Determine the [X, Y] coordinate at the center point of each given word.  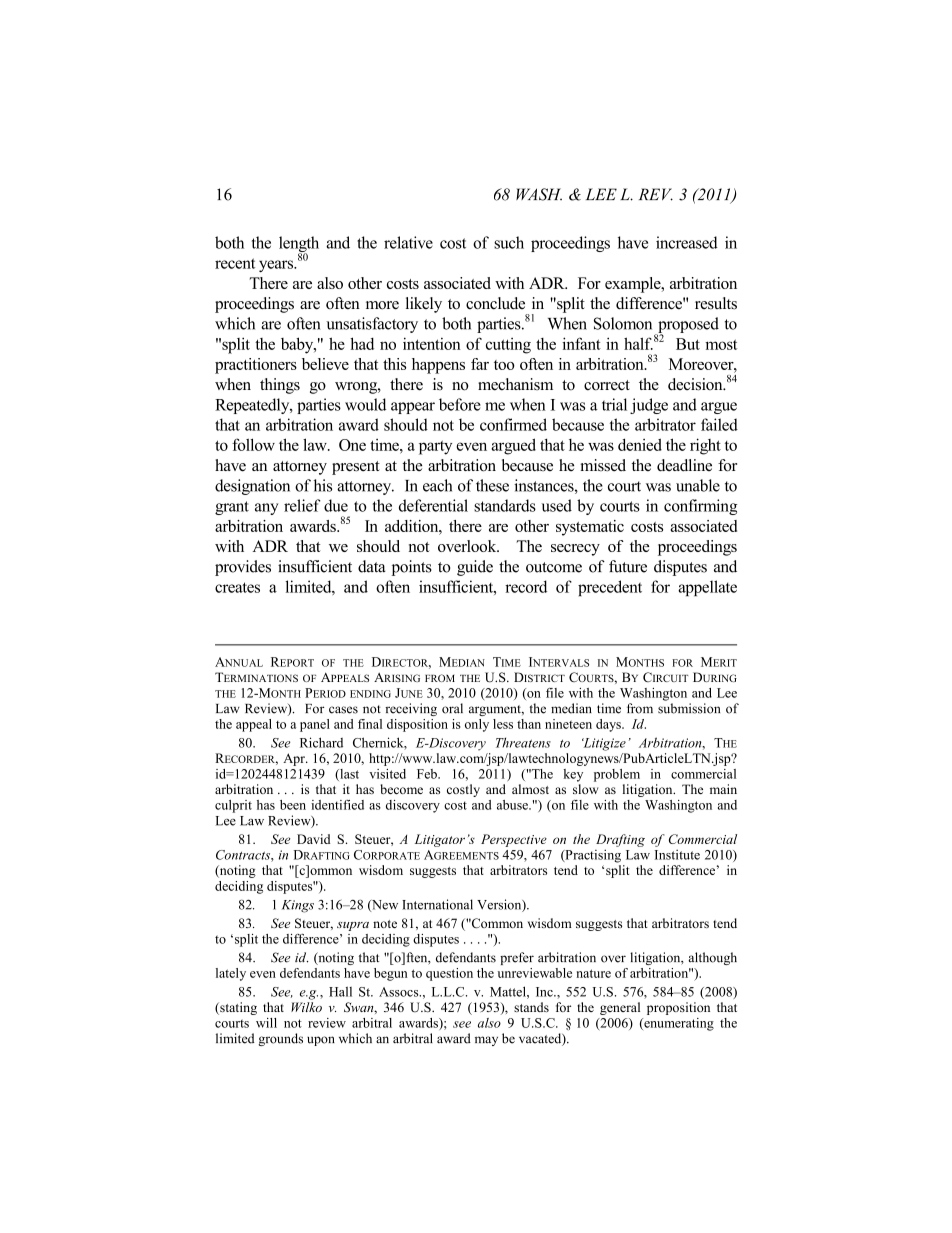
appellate [707, 588]
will [266, 1023]
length [299, 245]
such [509, 242]
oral [452, 708]
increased [687, 242]
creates [237, 587]
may [486, 1041]
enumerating [678, 1024]
